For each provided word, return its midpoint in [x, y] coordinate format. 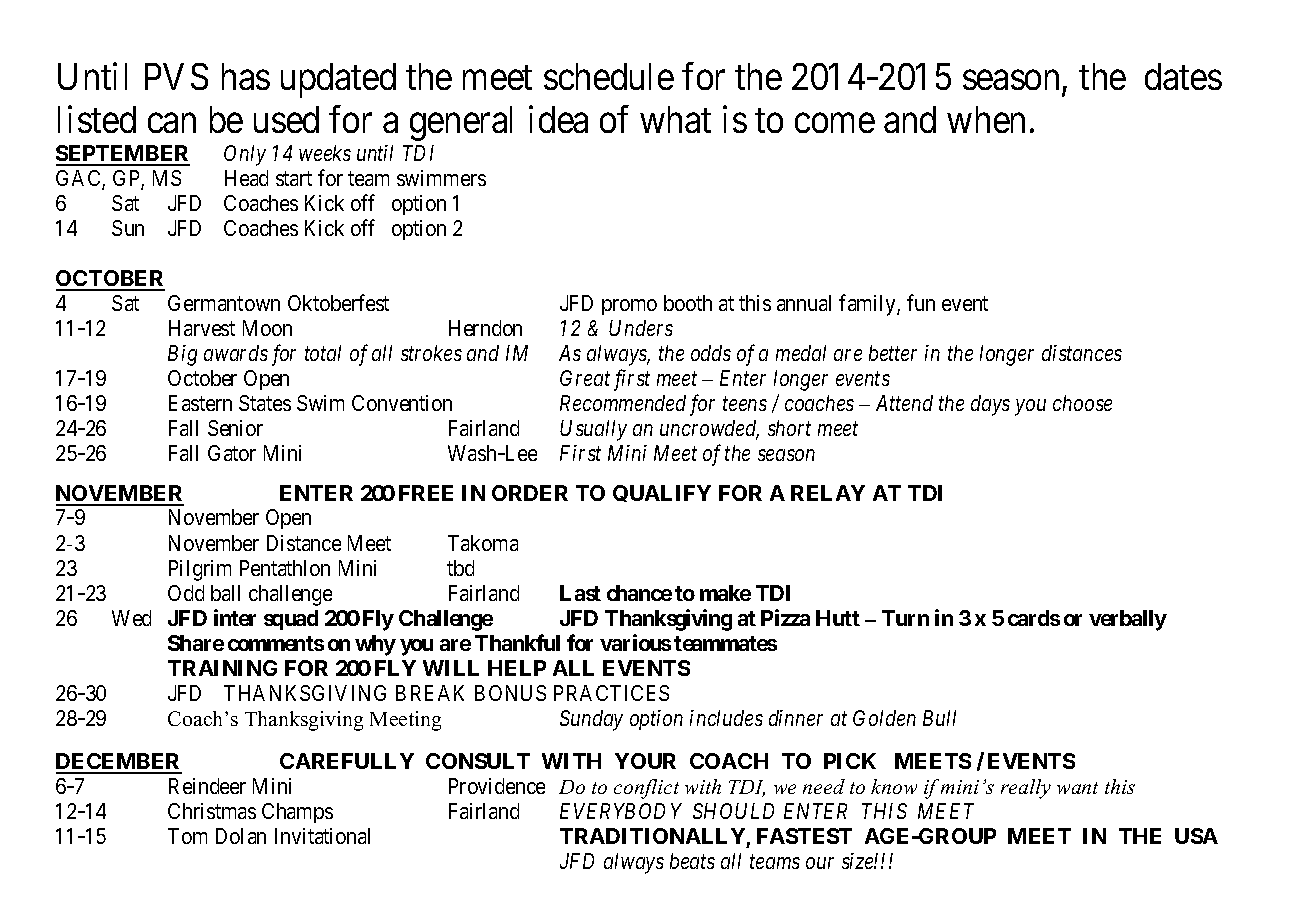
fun [921, 302]
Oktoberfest [338, 302]
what [675, 119]
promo [629, 307]
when [986, 119]
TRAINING [222, 668]
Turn [905, 618]
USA [1196, 836]
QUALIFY [662, 493]
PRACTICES [611, 693]
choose [1082, 403]
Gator [232, 453]
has [246, 76]
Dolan [241, 836]
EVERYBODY [621, 811]
